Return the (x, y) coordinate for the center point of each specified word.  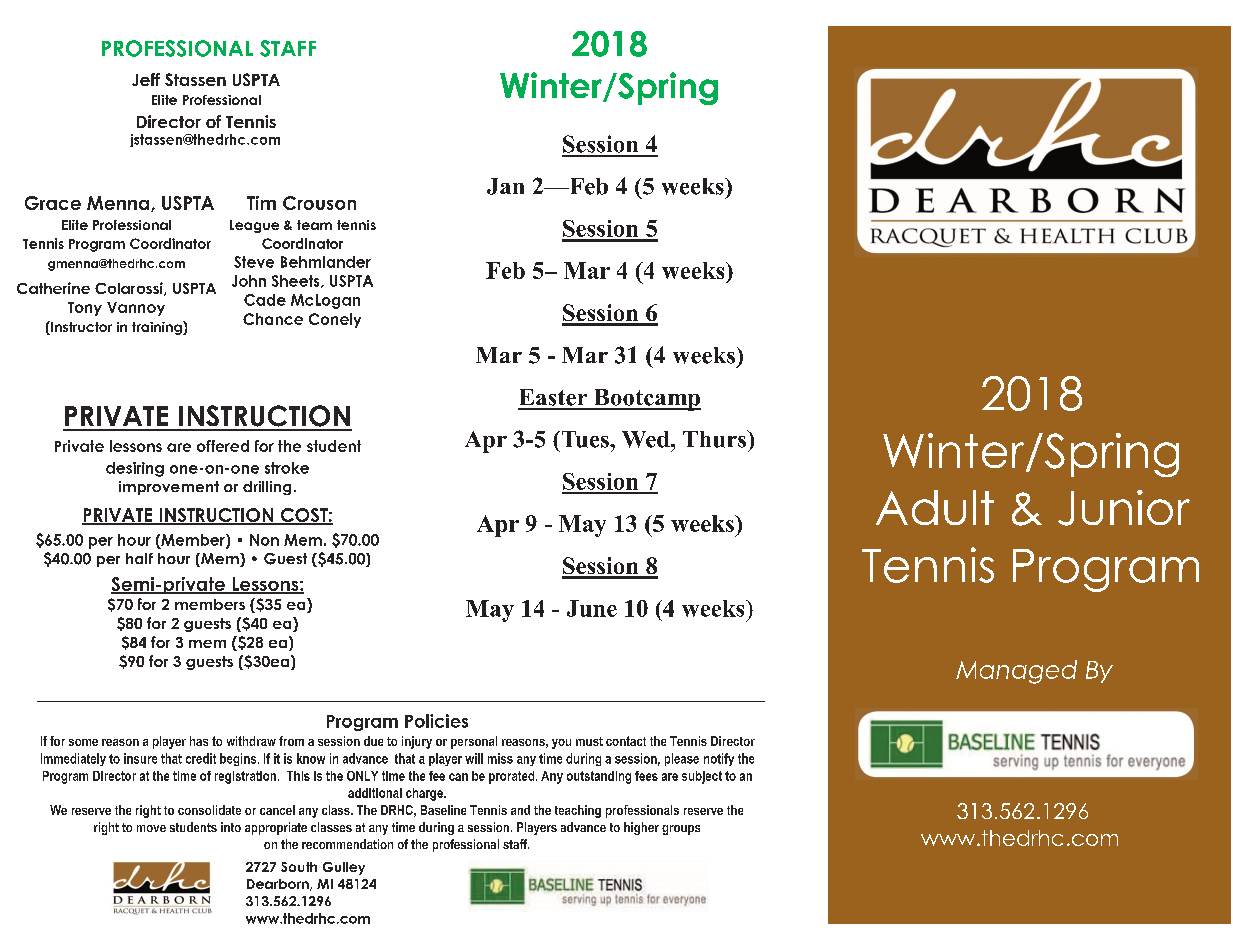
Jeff (146, 79)
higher (641, 828)
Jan (505, 186)
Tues (585, 439)
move (151, 828)
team (314, 225)
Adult (935, 507)
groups (681, 830)
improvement (169, 488)
